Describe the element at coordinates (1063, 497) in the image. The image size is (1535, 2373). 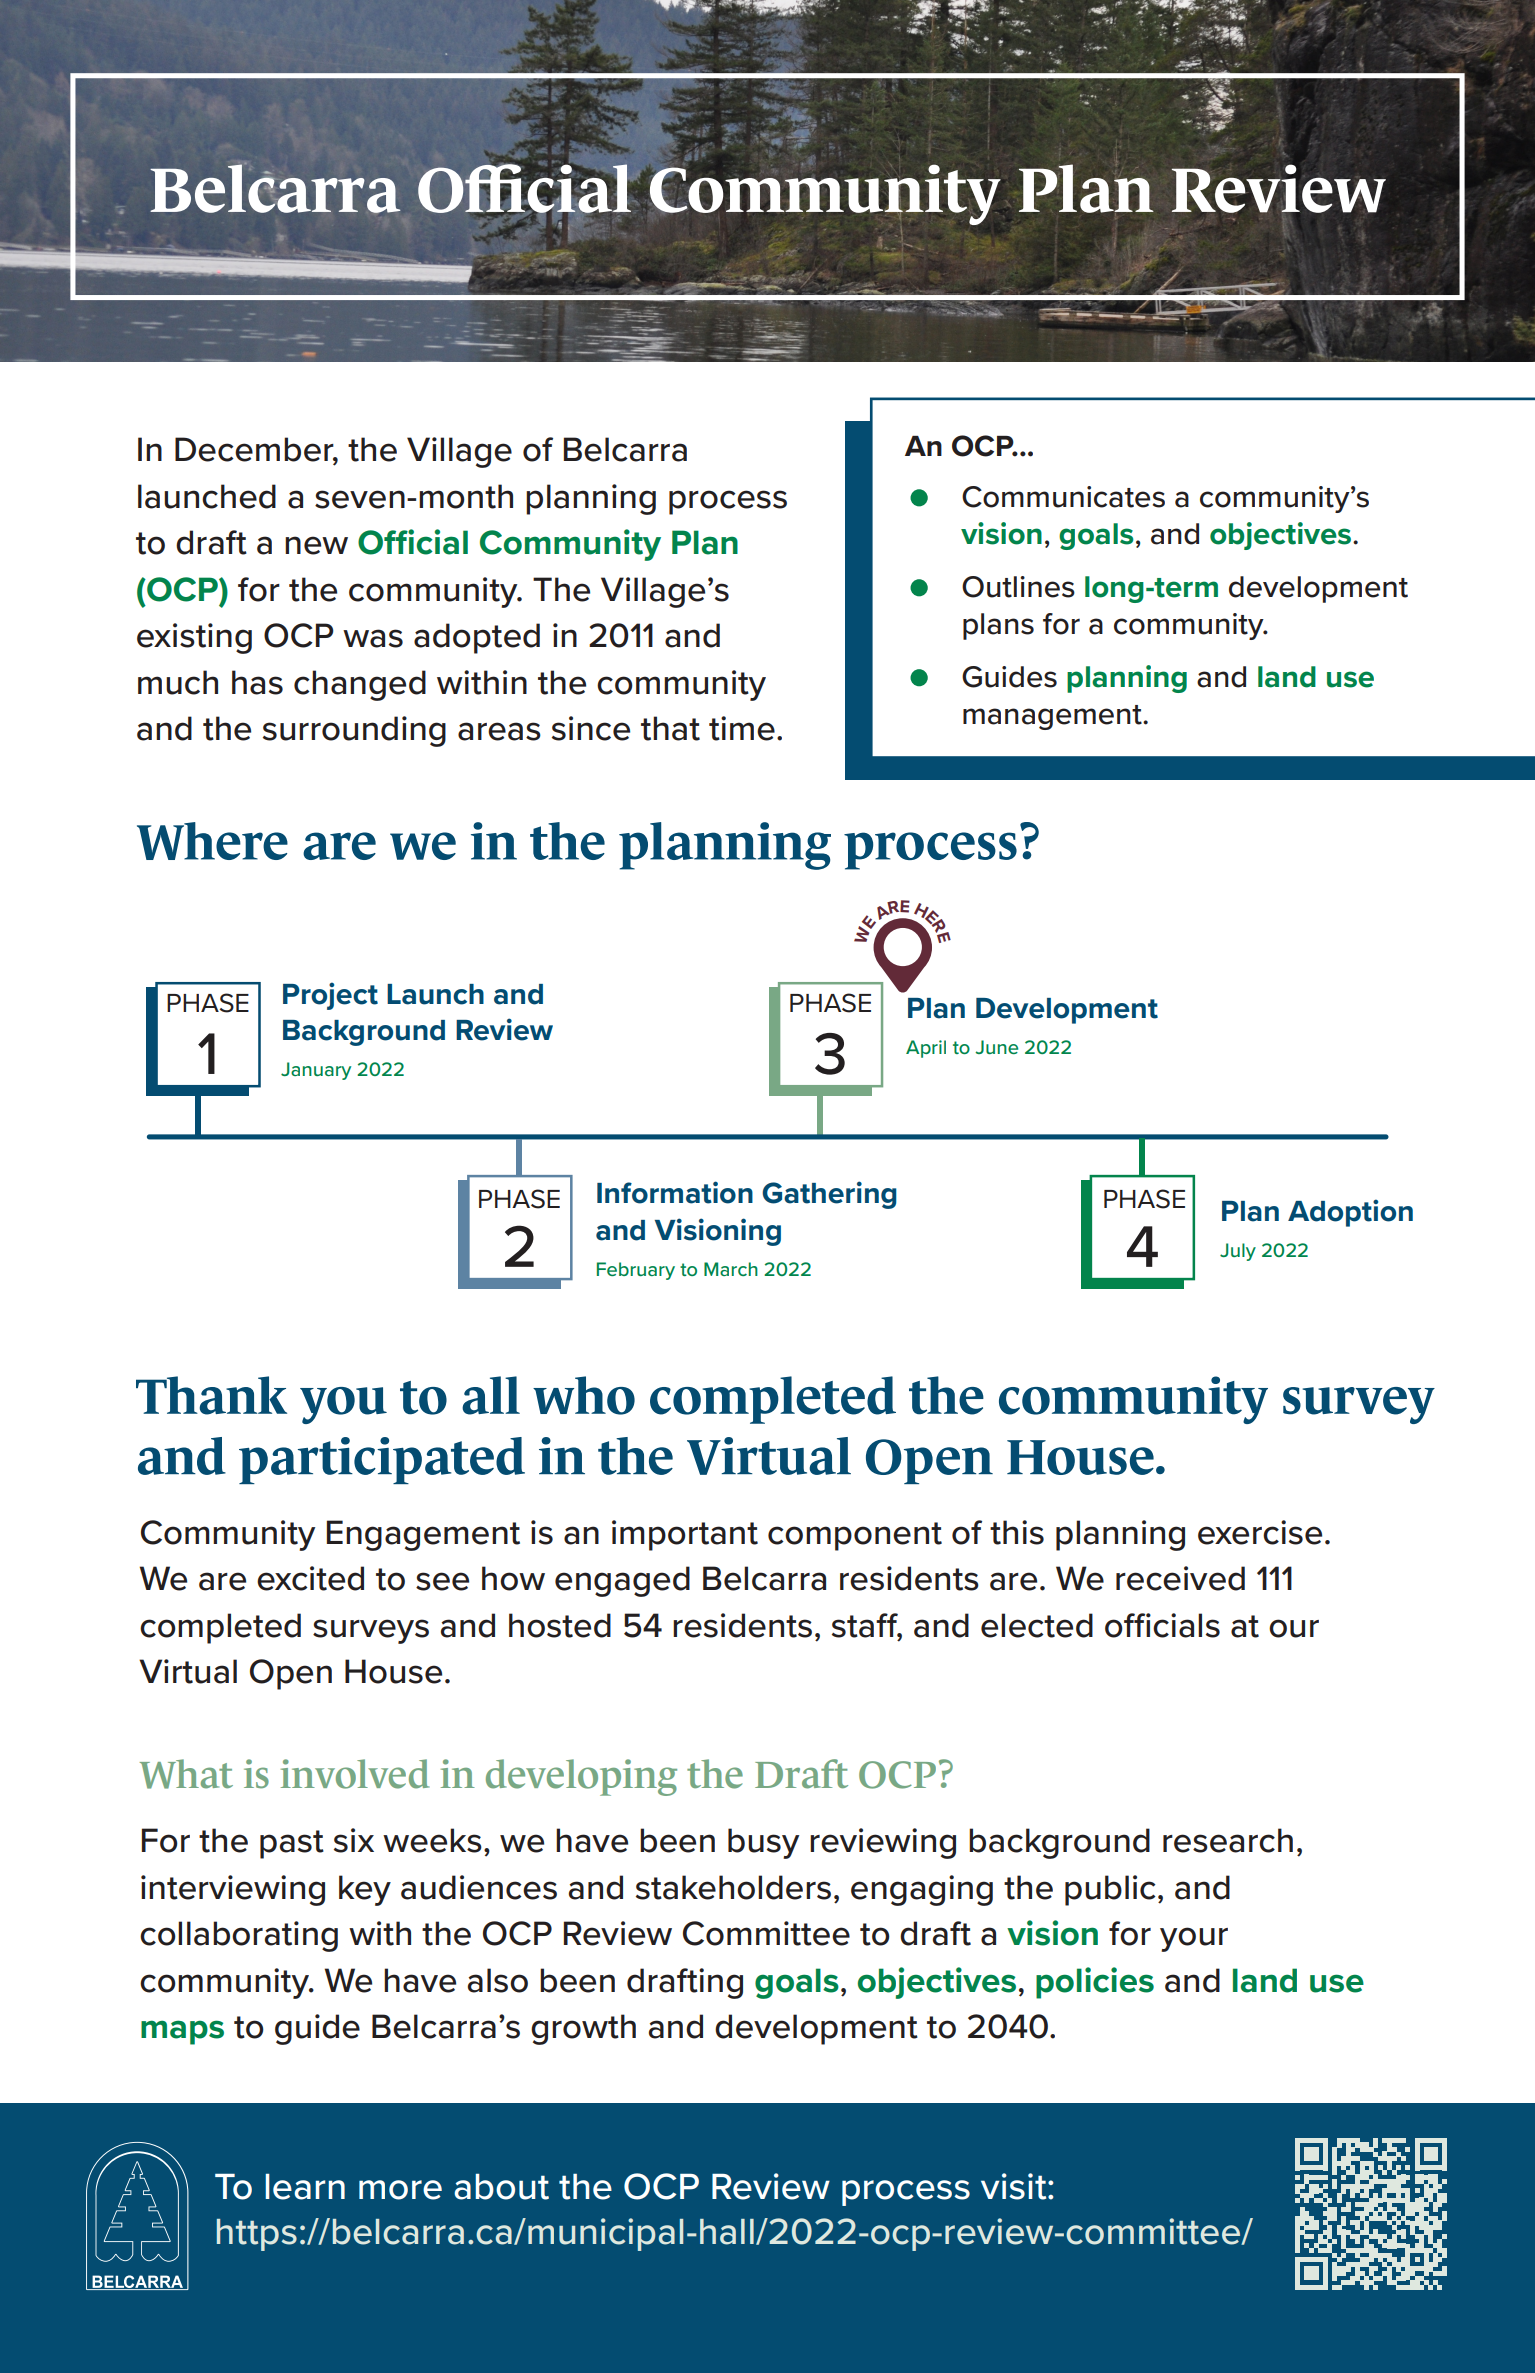
I see `Communicates` at that location.
